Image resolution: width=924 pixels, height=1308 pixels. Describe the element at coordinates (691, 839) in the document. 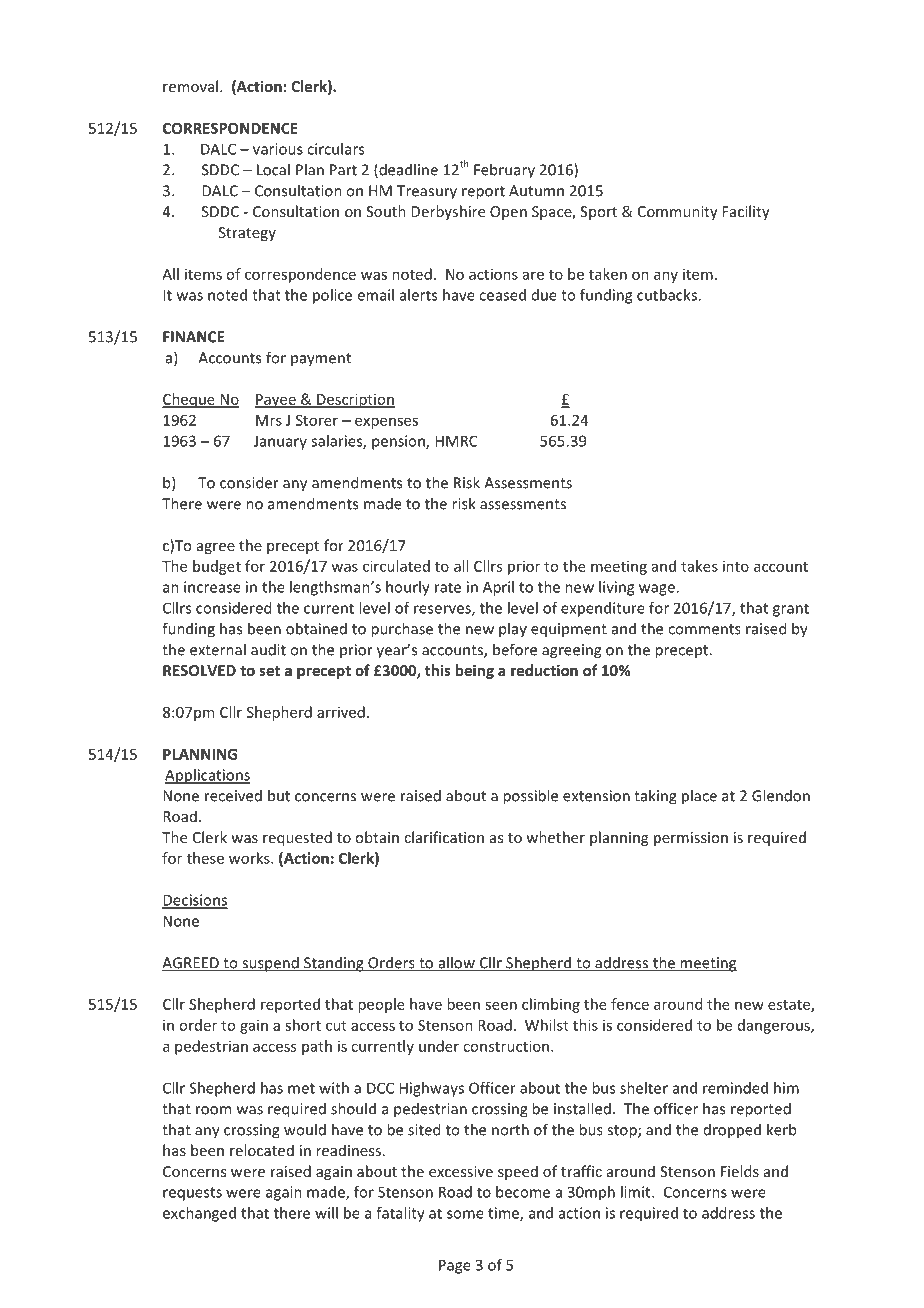

I see `permission` at that location.
